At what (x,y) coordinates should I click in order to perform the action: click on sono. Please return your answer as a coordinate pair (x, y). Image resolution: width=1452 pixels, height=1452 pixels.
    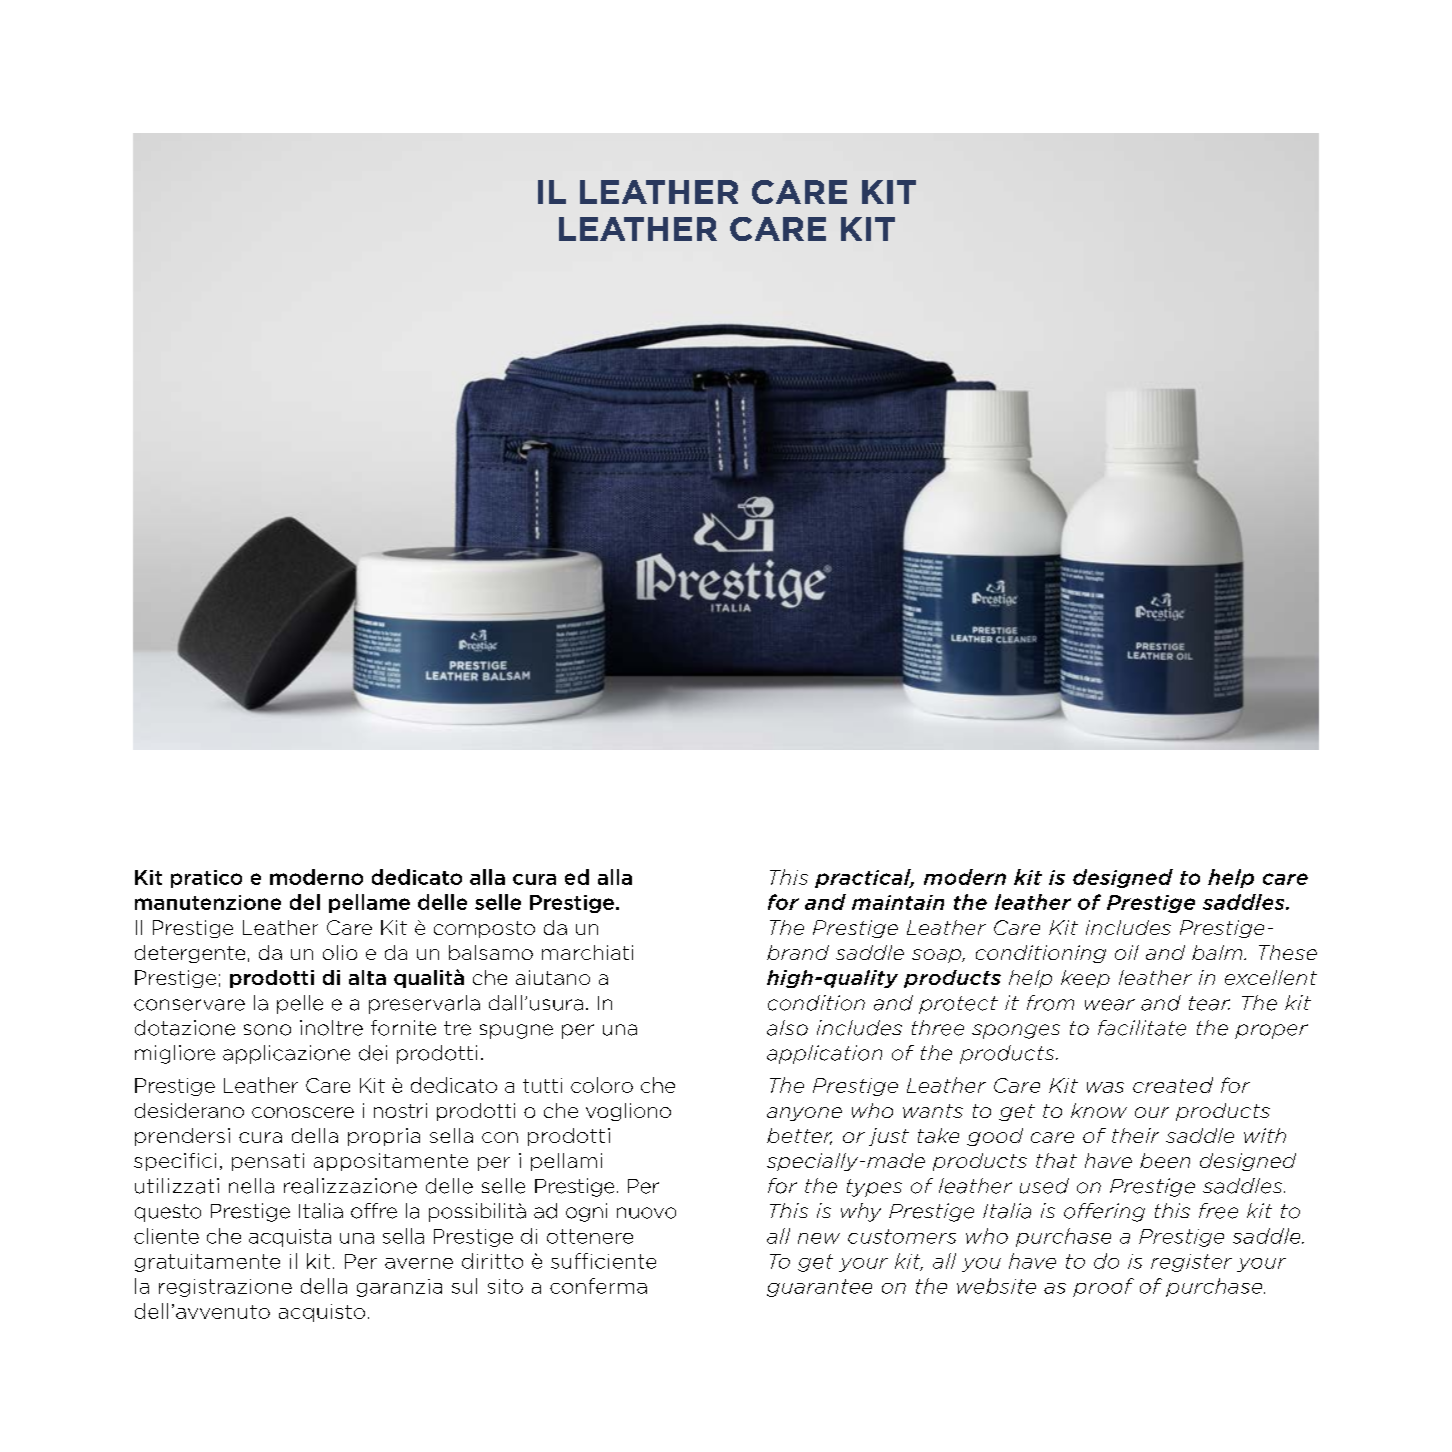
    Looking at the image, I should click on (267, 1030).
